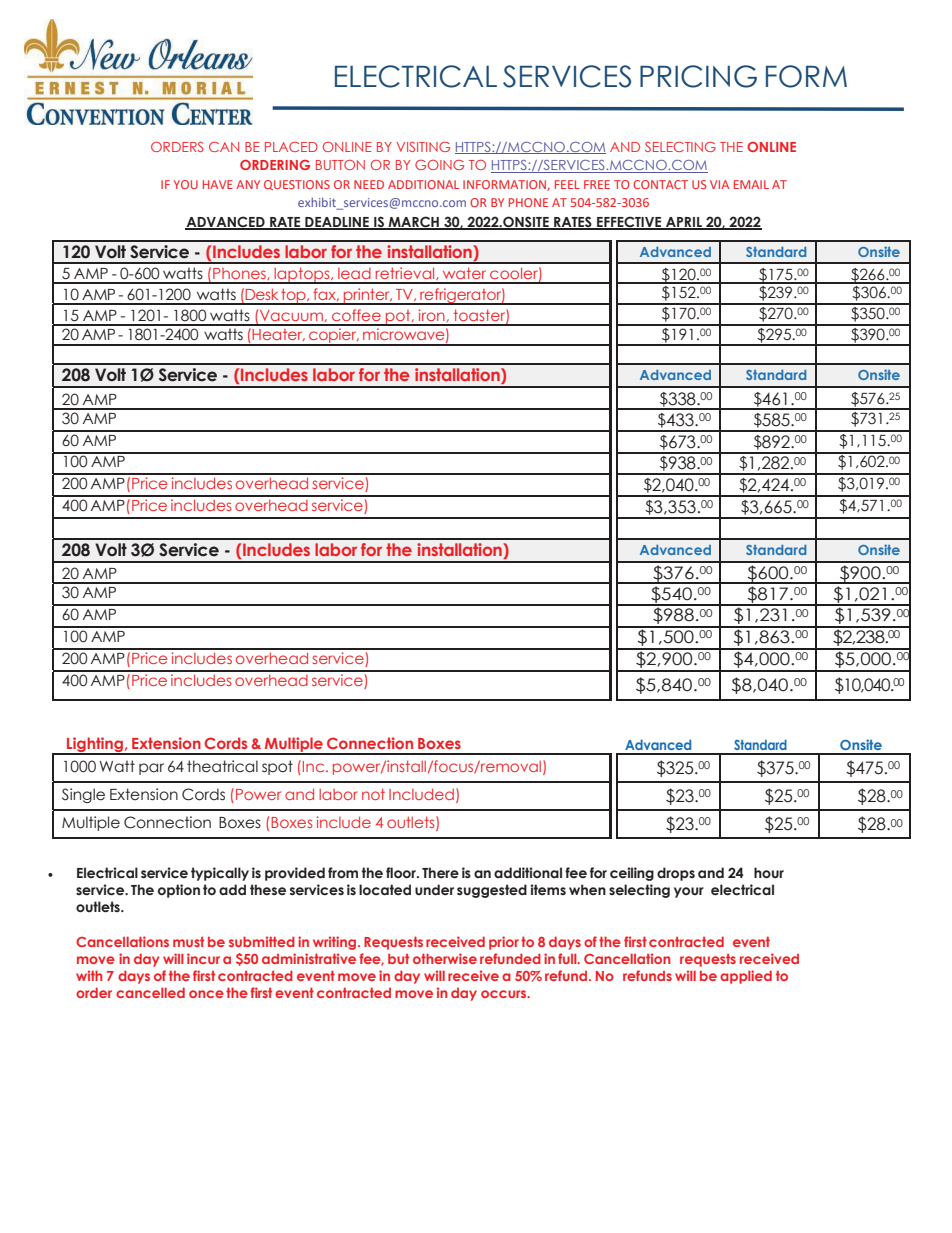  What do you see at coordinates (746, 977) in the page?
I see `applied` at bounding box center [746, 977].
